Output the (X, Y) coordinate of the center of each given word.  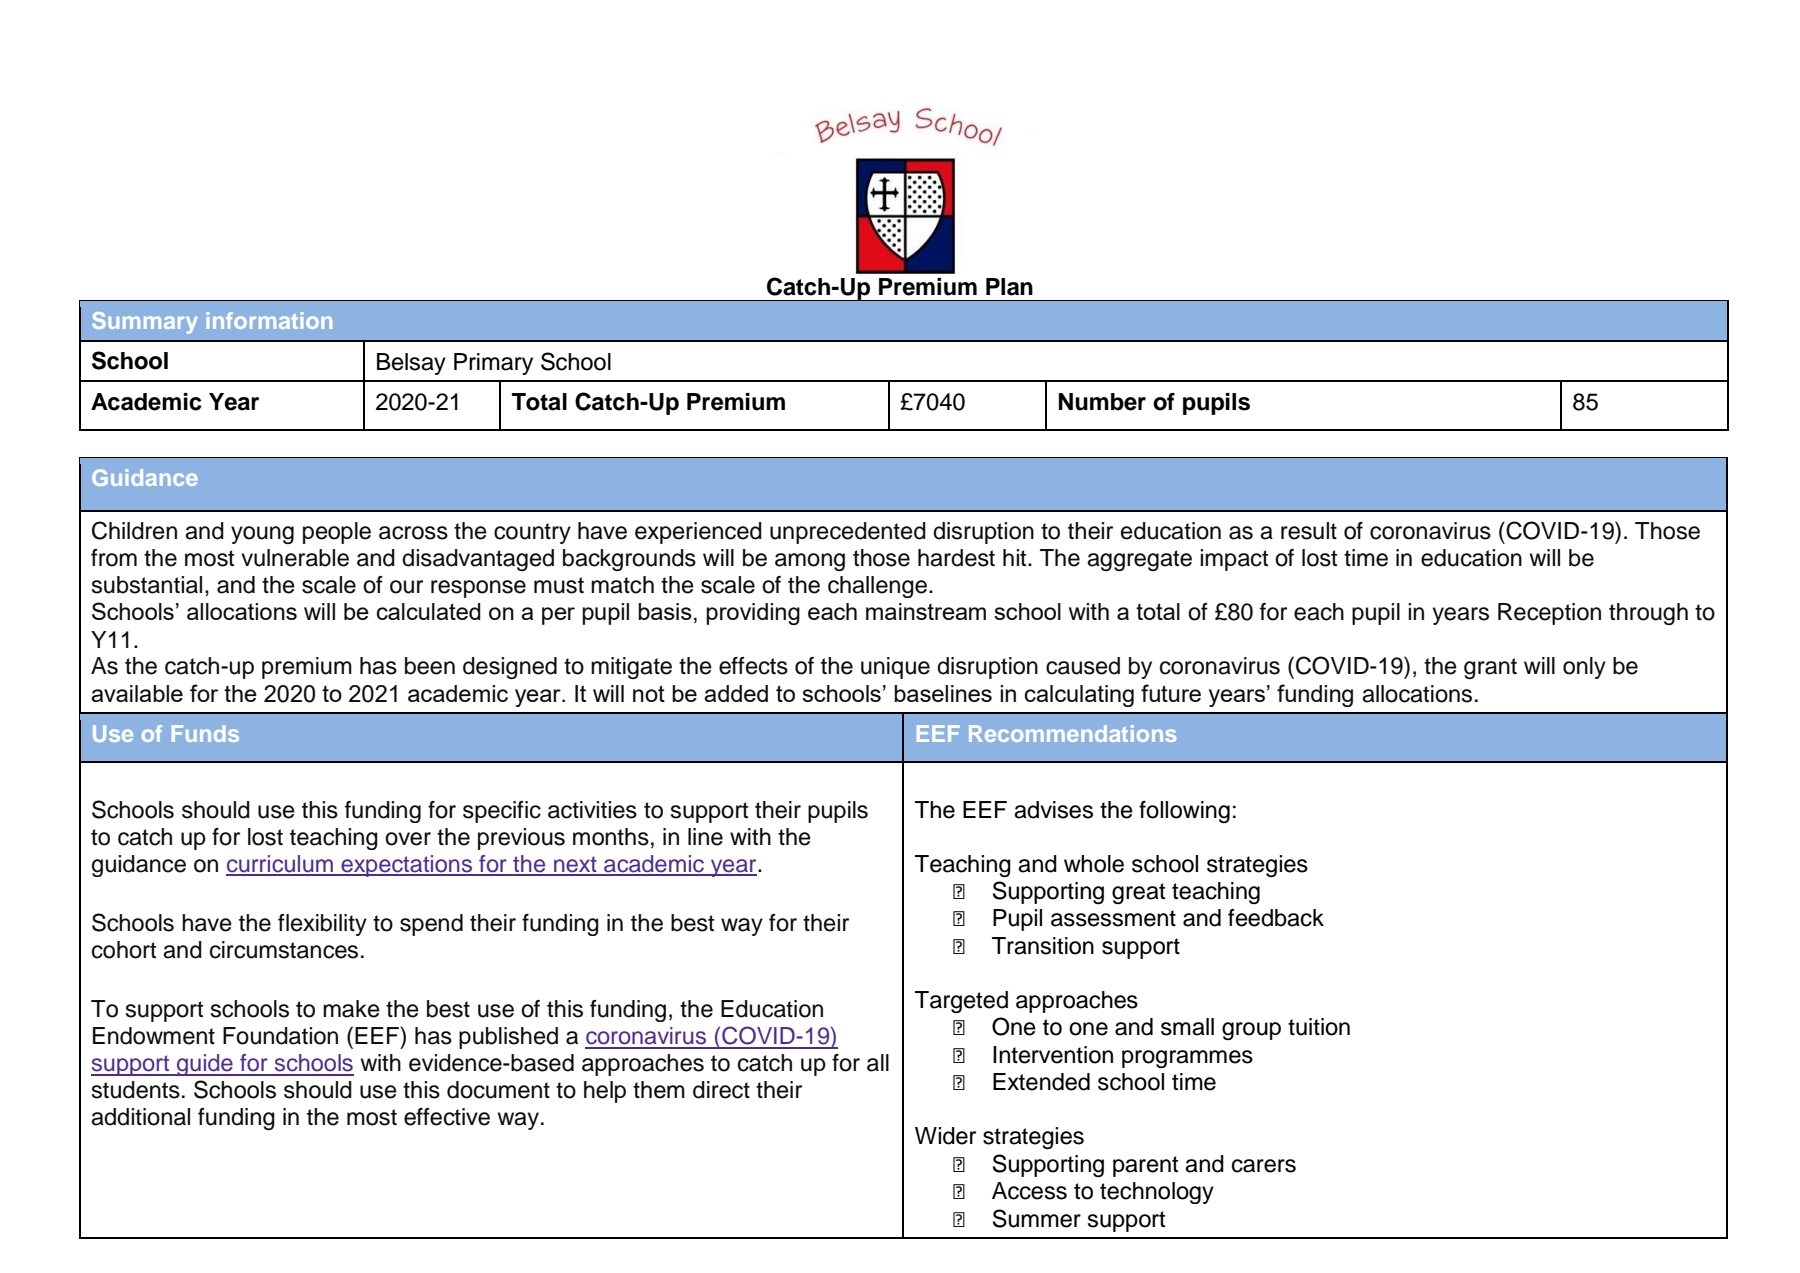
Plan (1009, 287)
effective (447, 1117)
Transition (1043, 946)
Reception (1549, 614)
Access (1029, 1191)
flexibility (322, 925)
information (269, 320)
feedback (1276, 918)
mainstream (926, 611)
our (406, 587)
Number (1102, 402)
